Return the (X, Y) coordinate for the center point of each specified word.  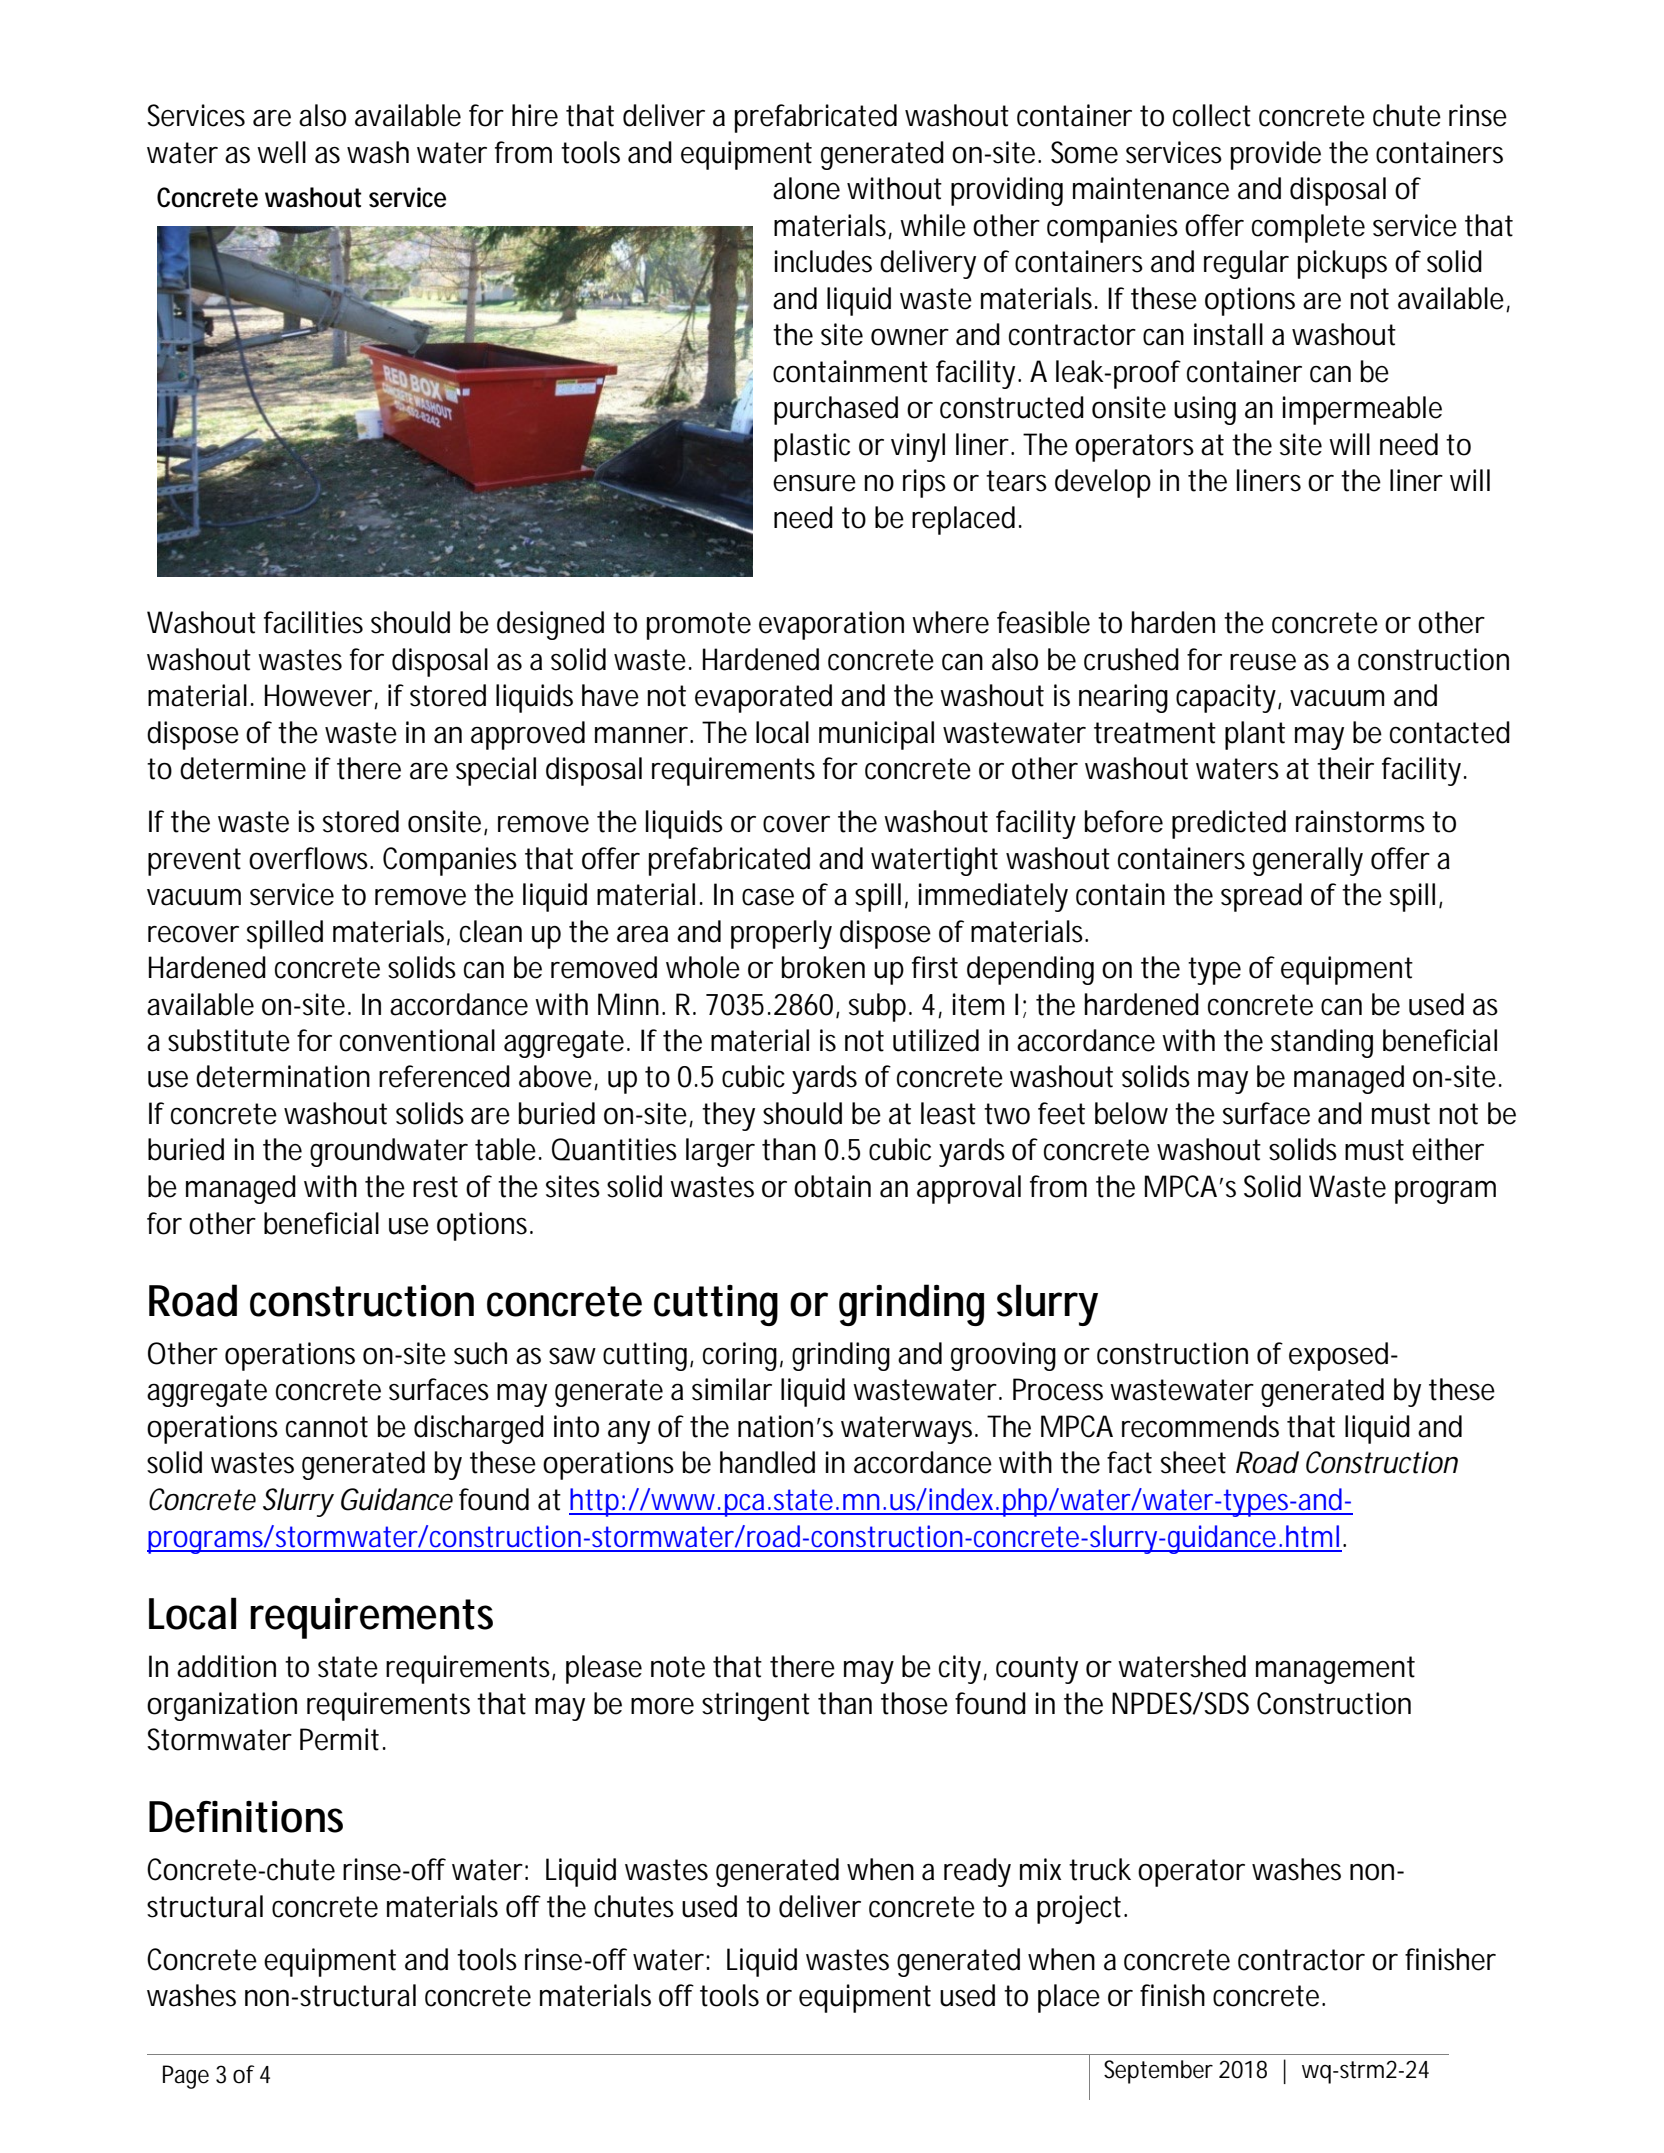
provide (1276, 155)
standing (1322, 1043)
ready (977, 1872)
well (281, 152)
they (728, 1116)
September (1158, 2072)
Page (186, 2077)
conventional (417, 1040)
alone (806, 188)
